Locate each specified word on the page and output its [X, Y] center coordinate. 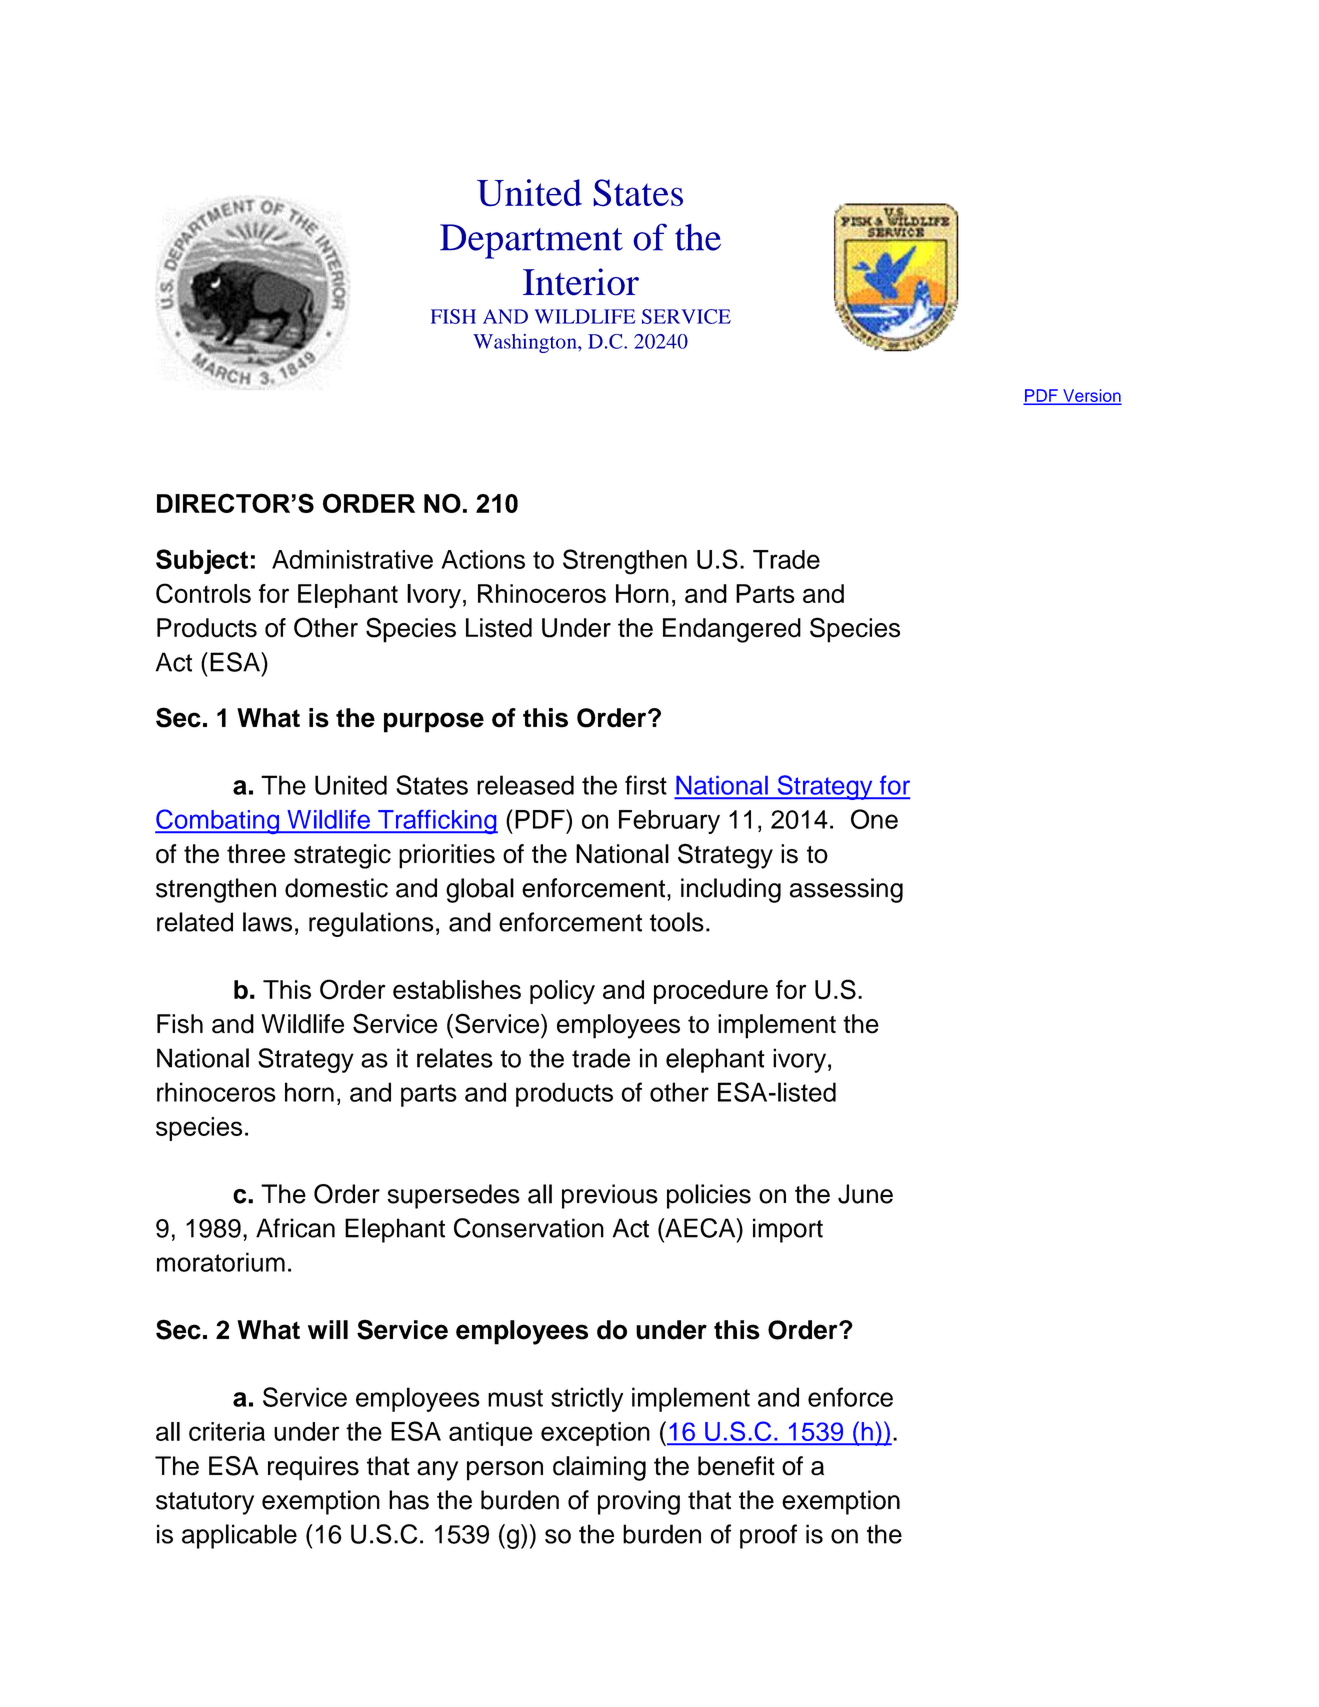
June [865, 1194]
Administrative [352, 559]
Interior [581, 282]
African [295, 1228]
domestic [336, 888]
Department [531, 241]
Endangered [732, 630]
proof [768, 1536]
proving [639, 1502]
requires [313, 1468]
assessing [846, 890]
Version [1091, 396]
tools [677, 922]
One [874, 819]
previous [610, 1196]
